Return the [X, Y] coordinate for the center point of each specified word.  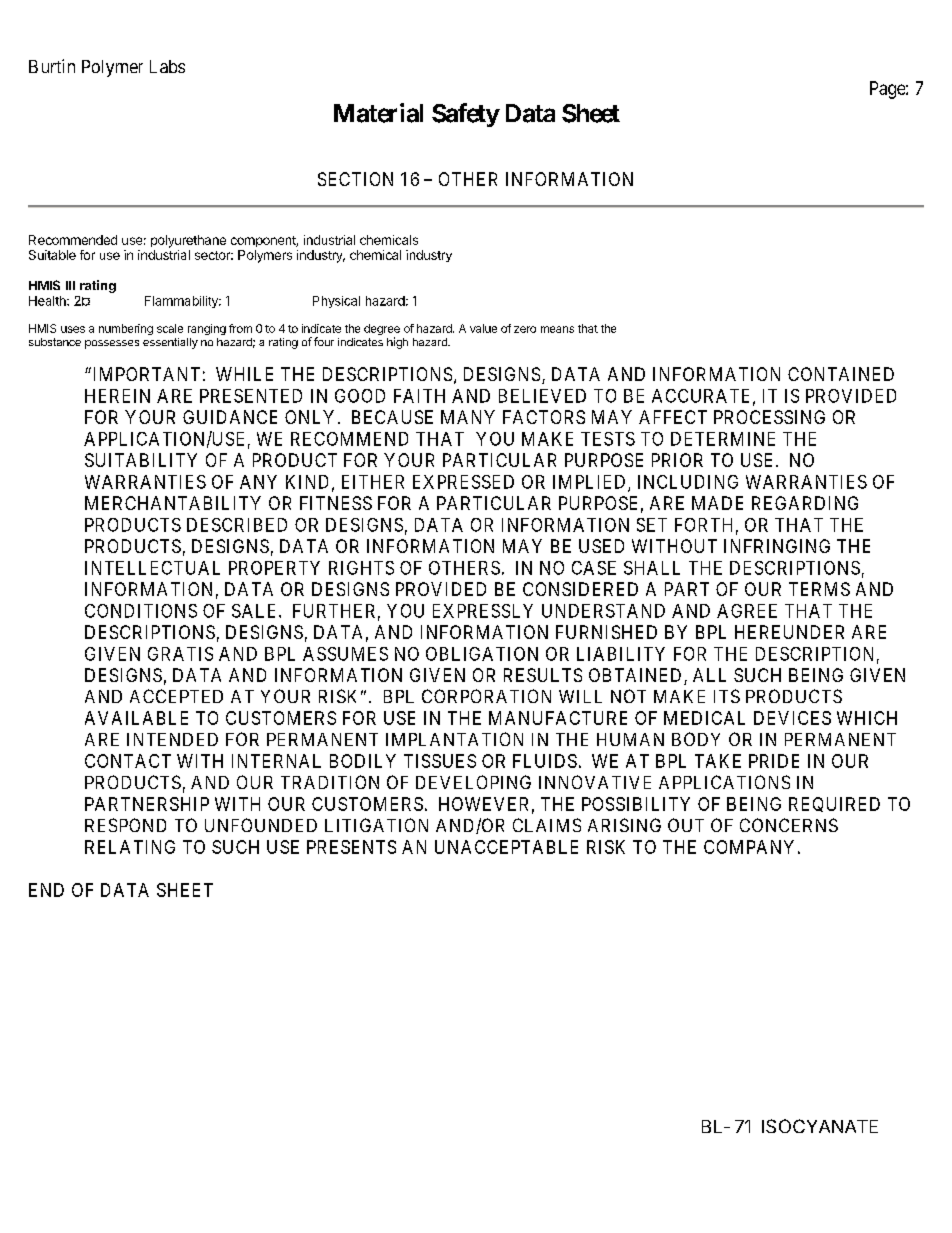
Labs [167, 66]
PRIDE [774, 761]
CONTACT [128, 761]
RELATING [130, 847]
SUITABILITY [141, 460]
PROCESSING [769, 417]
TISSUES [440, 761]
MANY [468, 417]
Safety [466, 115]
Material [378, 113]
